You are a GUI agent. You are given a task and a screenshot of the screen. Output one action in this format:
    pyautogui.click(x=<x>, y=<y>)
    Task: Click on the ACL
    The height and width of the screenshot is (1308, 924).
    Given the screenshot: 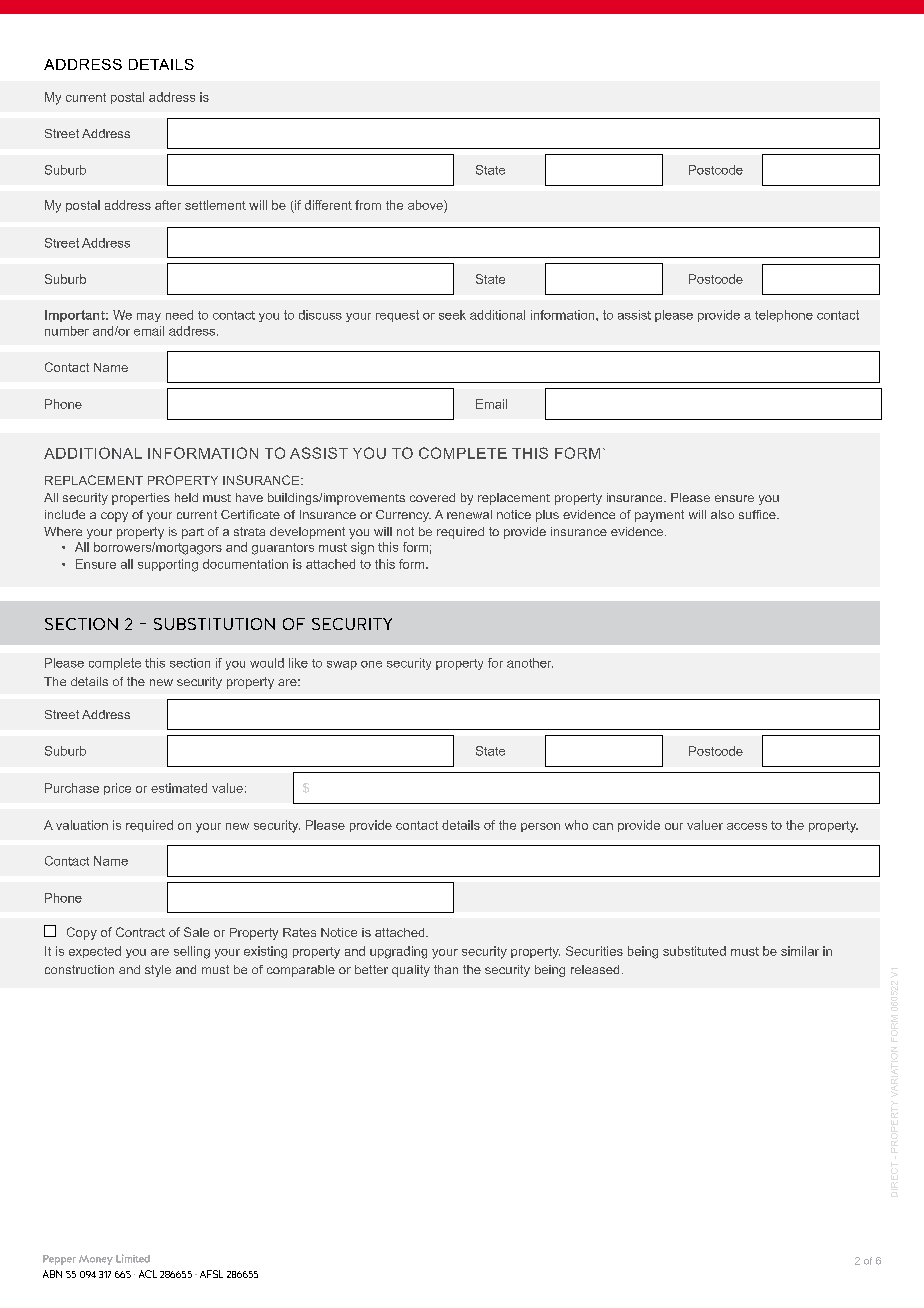 What is the action you would take?
    pyautogui.click(x=148, y=1274)
